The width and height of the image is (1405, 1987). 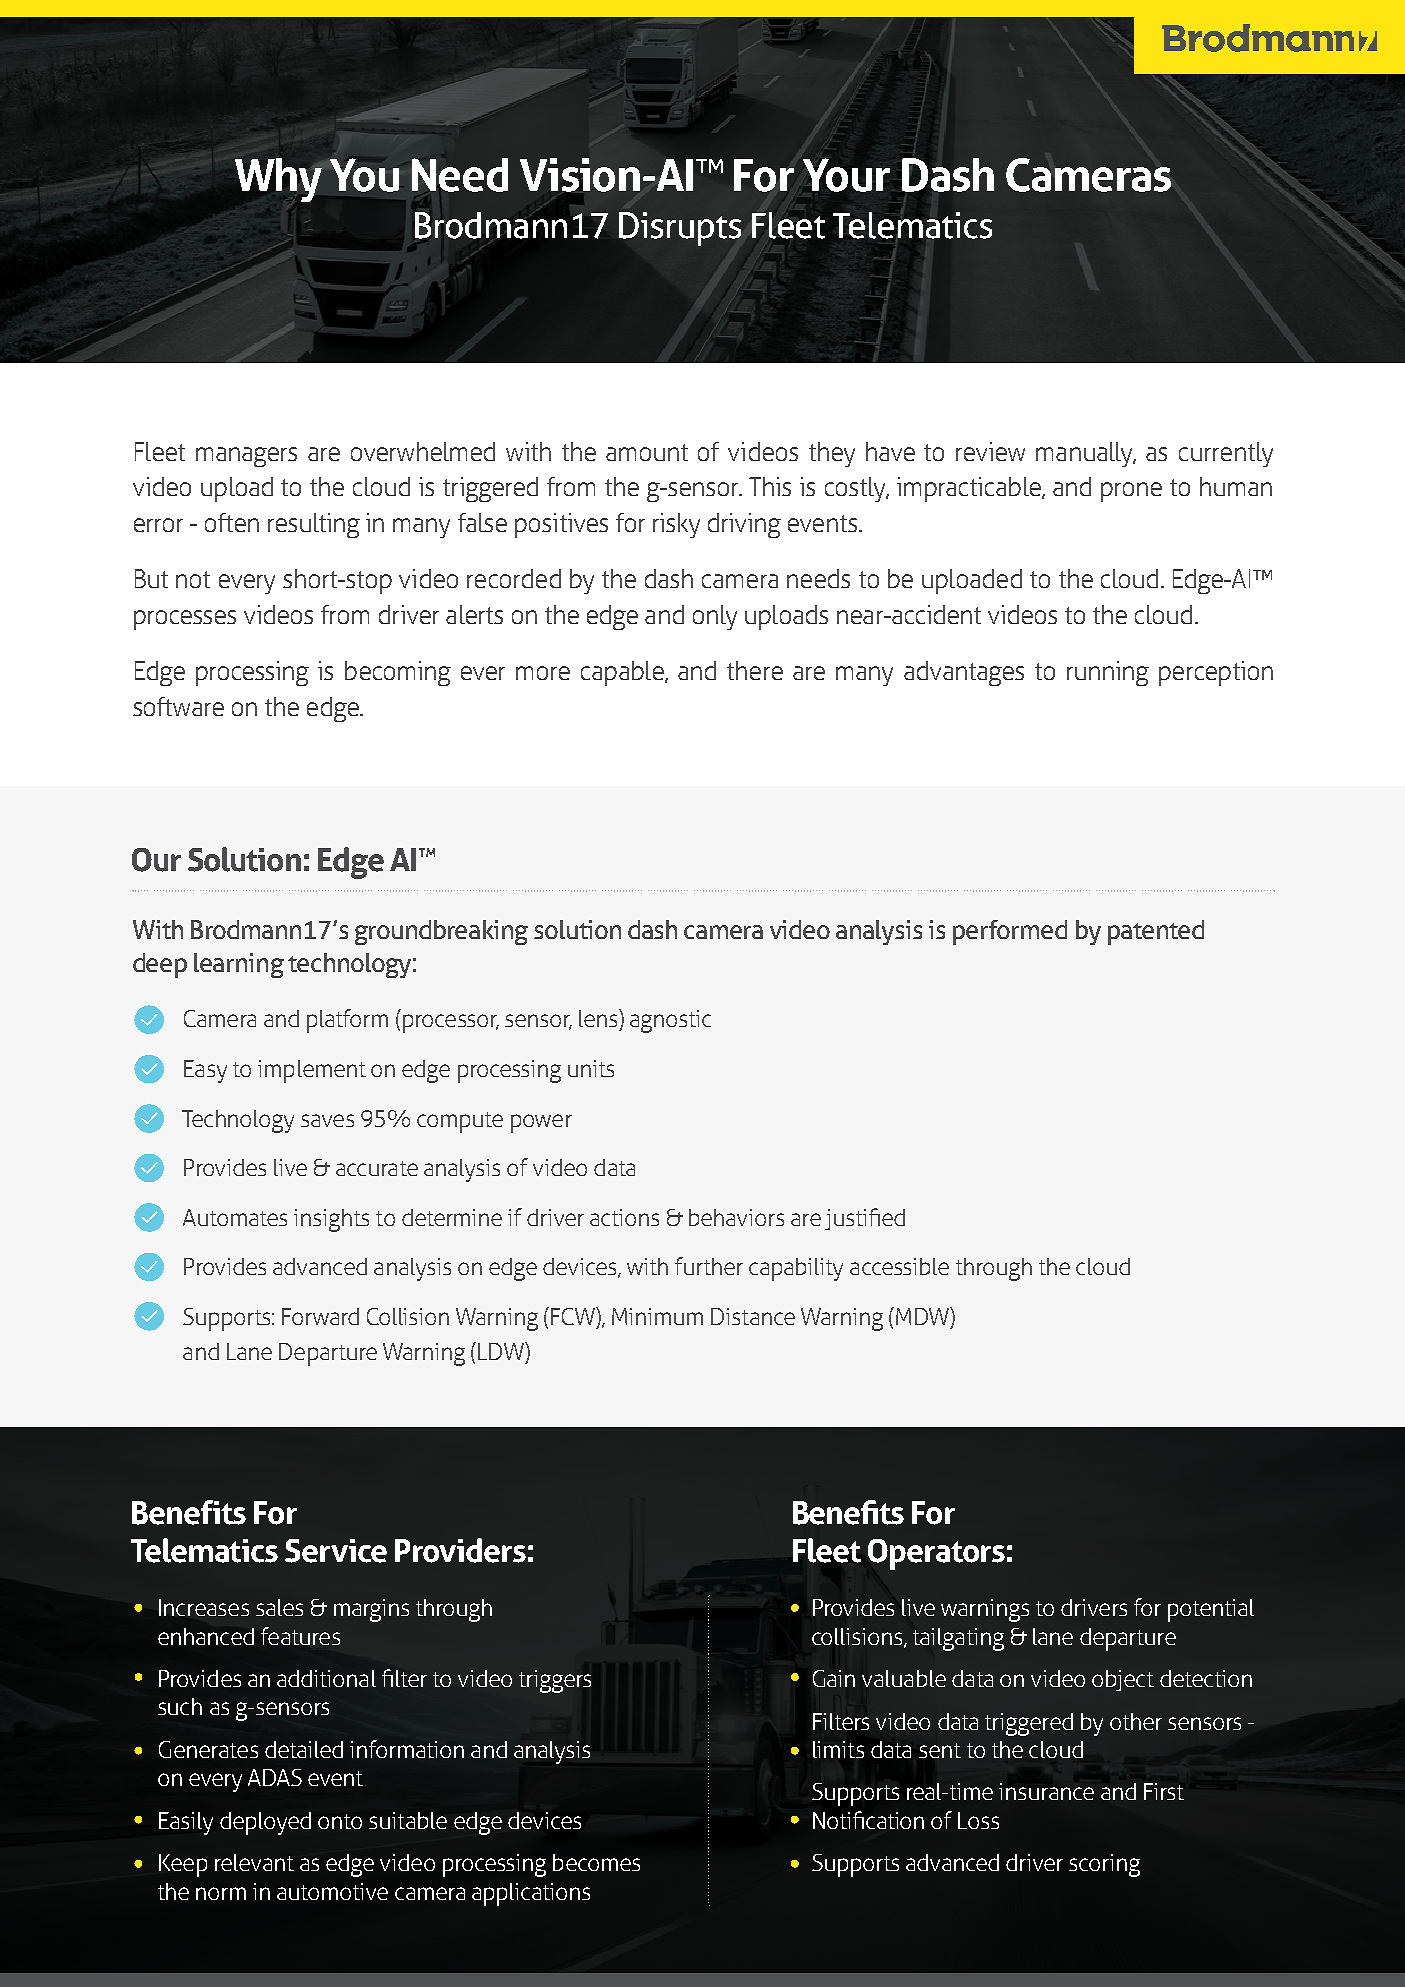 What do you see at coordinates (265, 1823) in the image?
I see `deployed` at bounding box center [265, 1823].
